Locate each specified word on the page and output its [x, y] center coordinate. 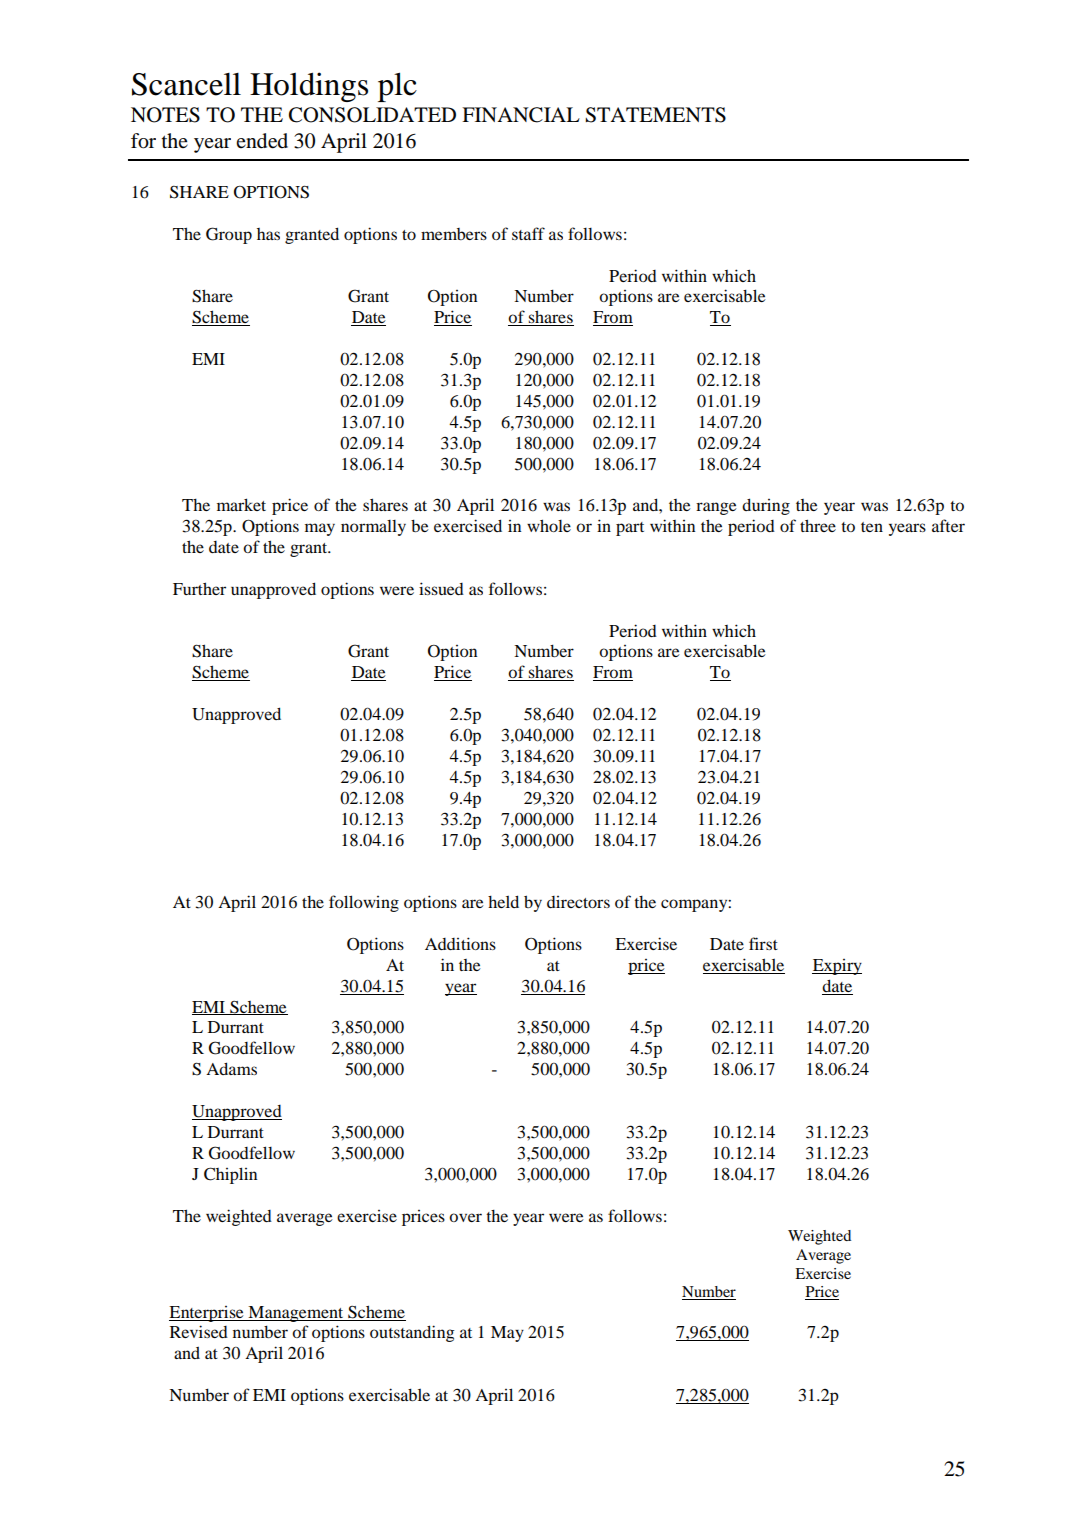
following [364, 903]
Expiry [837, 967]
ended [262, 141]
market [241, 504]
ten [872, 527]
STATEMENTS [655, 115]
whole [549, 525]
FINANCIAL [521, 115]
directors [578, 902]
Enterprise [207, 1314]
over [465, 1217]
